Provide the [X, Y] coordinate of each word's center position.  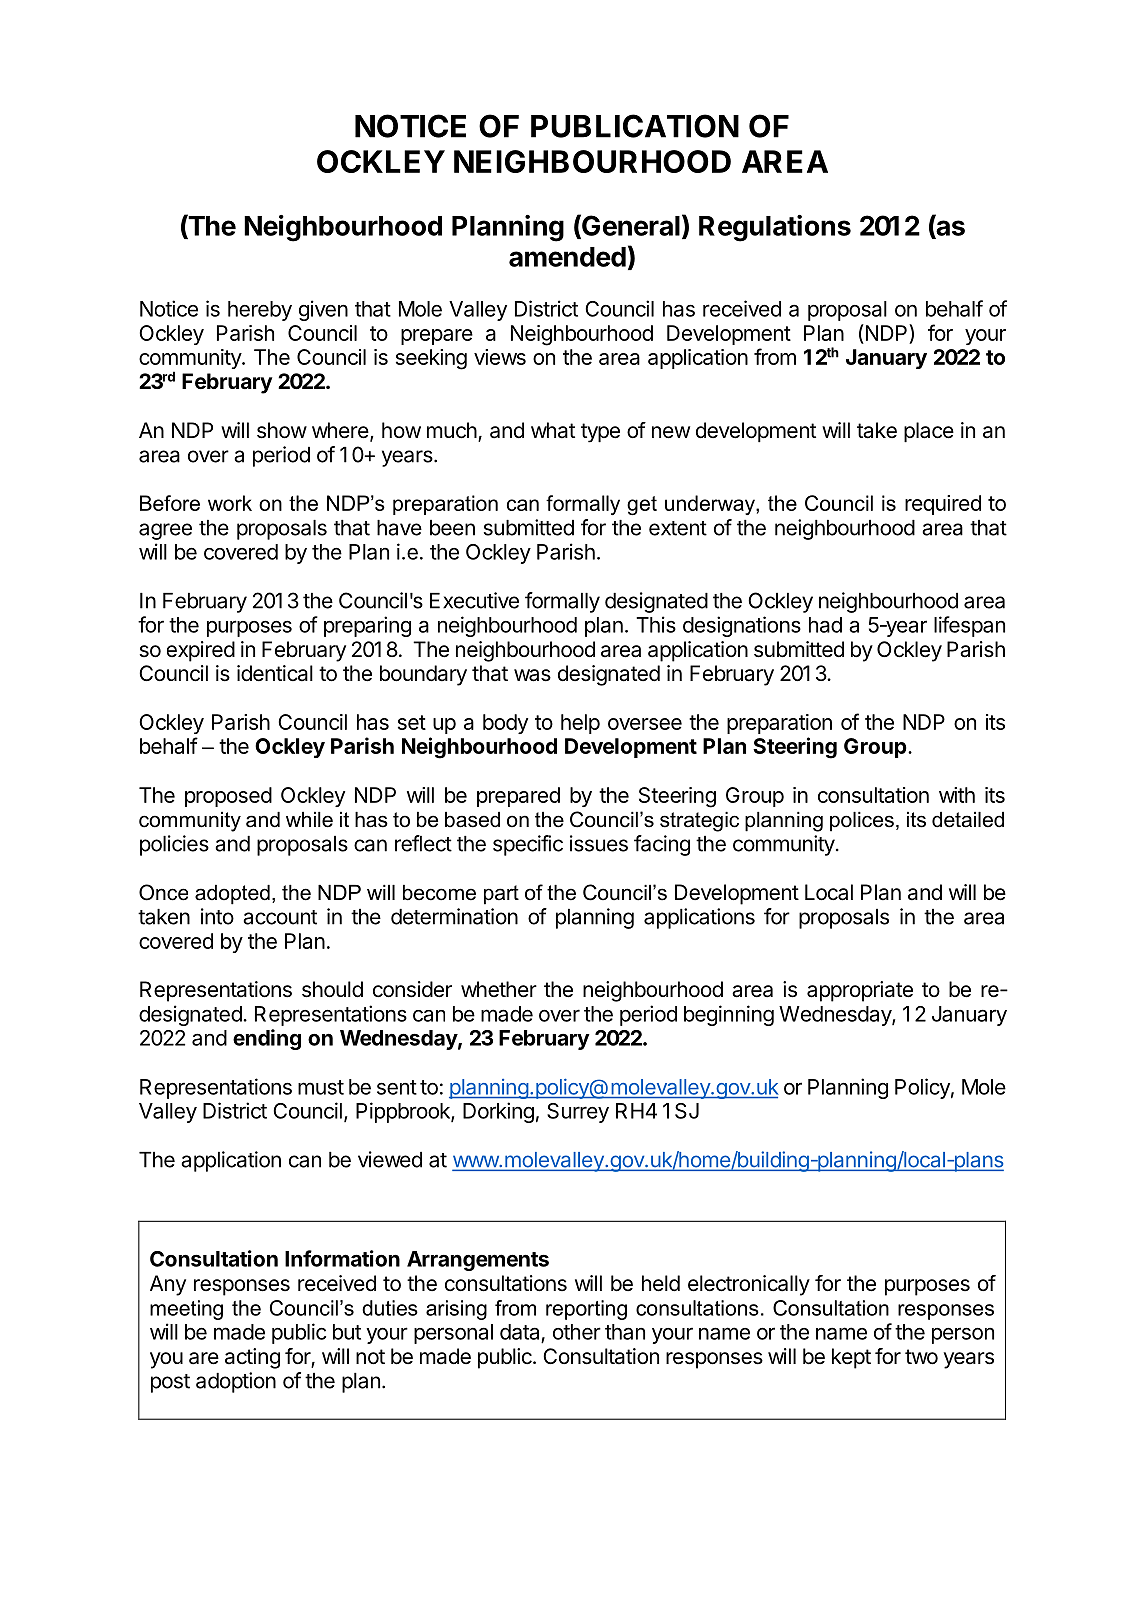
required [943, 505]
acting [252, 1358]
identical [275, 673]
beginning [729, 1015]
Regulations [775, 228]
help [580, 724]
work [230, 503]
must [321, 1087]
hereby [260, 311]
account [280, 917]
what [553, 430]
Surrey [578, 1113]
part [501, 895]
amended [567, 257]
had [825, 625]
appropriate [860, 991]
